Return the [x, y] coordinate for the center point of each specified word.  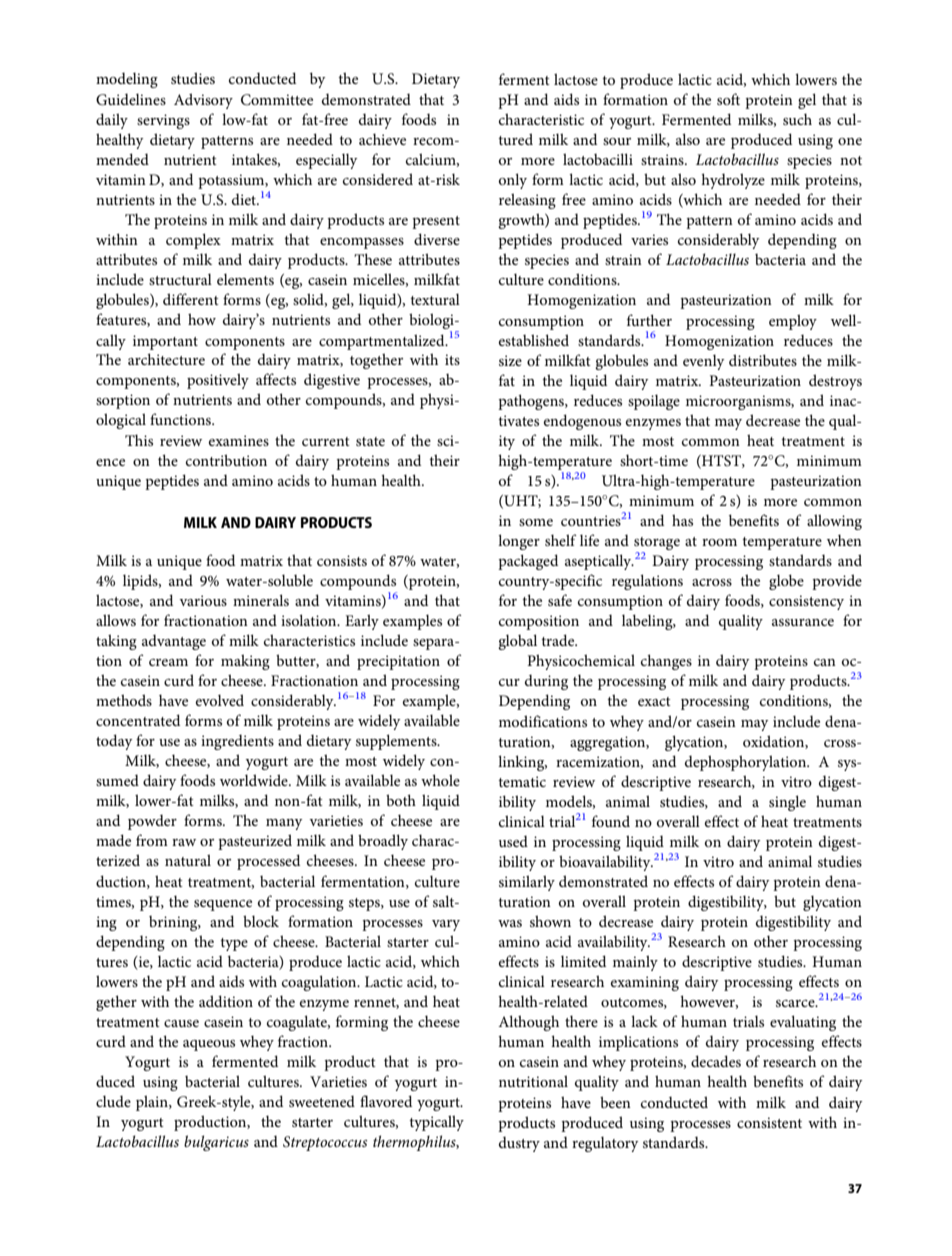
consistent [769, 1122]
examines [239, 440]
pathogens [532, 402]
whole [440, 780]
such [797, 119]
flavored [386, 1101]
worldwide [255, 780]
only [513, 181]
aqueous [209, 1045]
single [787, 803]
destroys [835, 382]
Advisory [203, 101]
